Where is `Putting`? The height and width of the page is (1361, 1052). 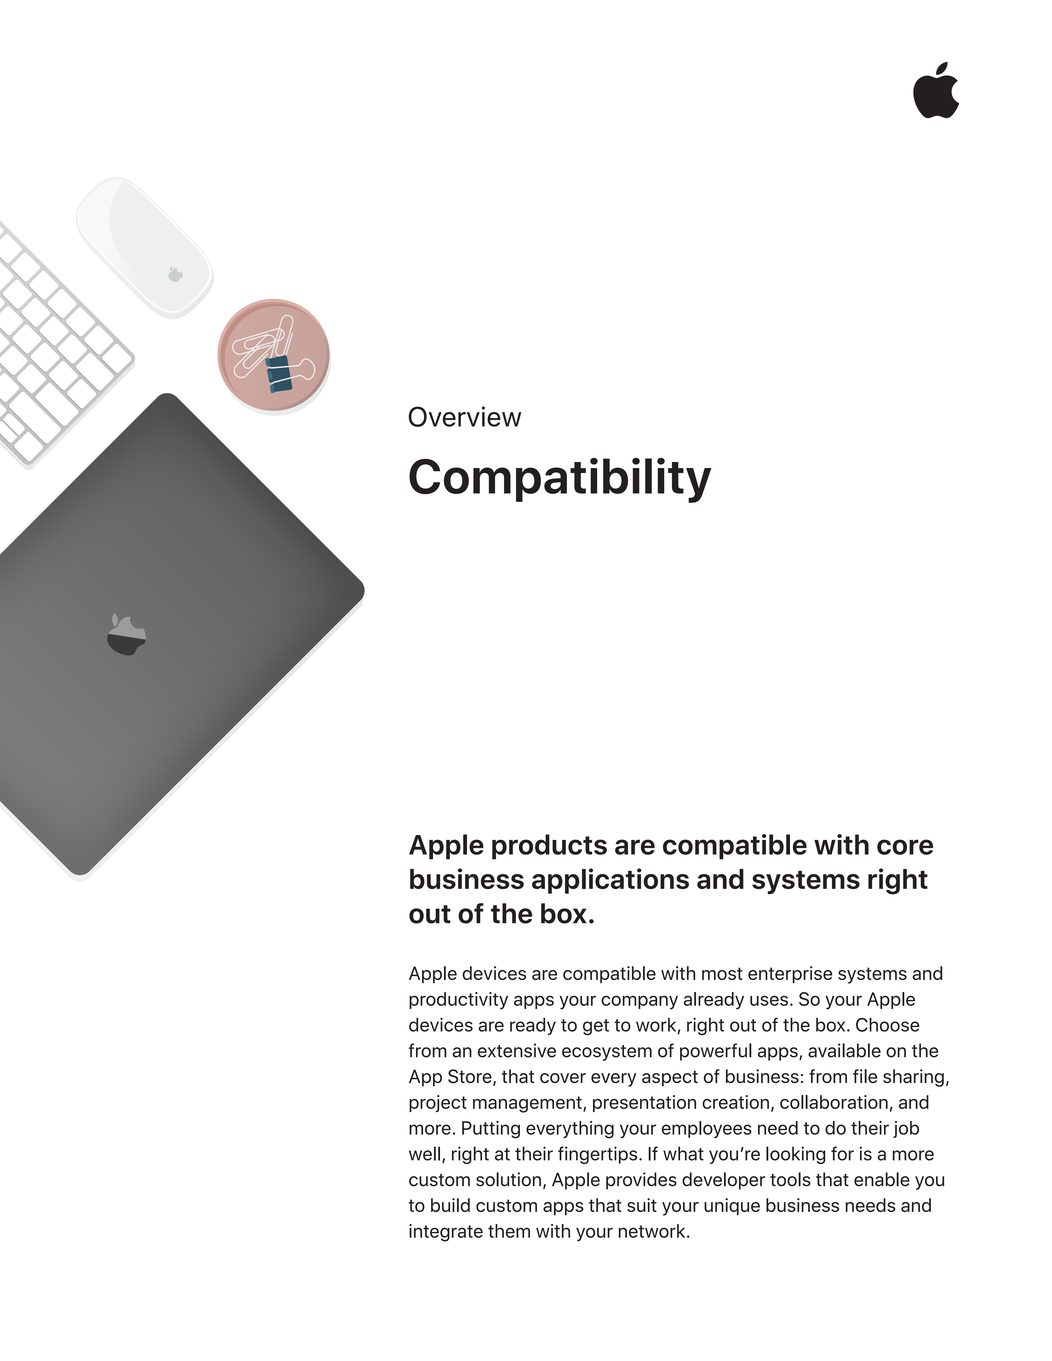 Putting is located at coordinates (491, 1130).
